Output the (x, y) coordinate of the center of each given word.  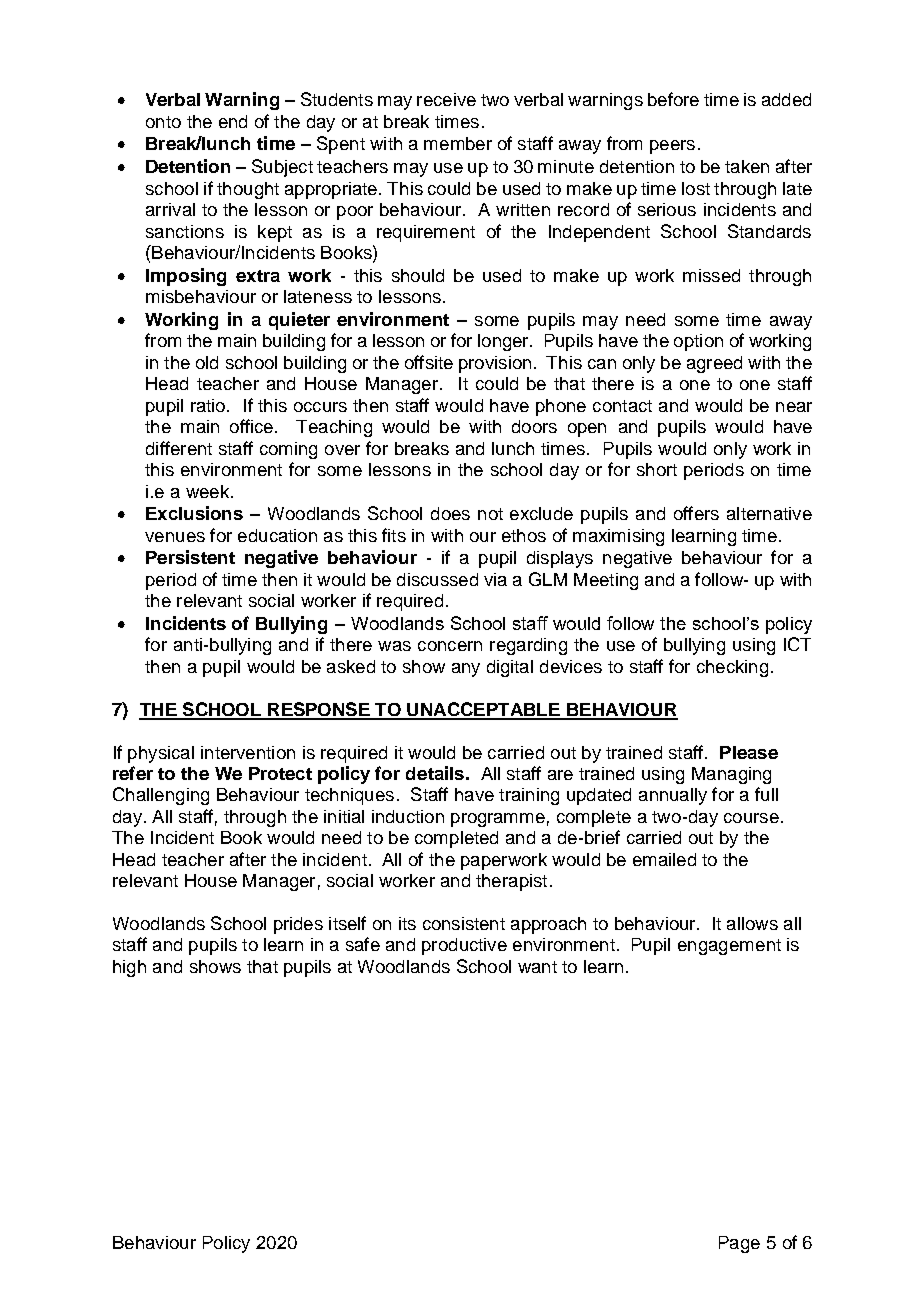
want (537, 967)
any (466, 670)
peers (672, 147)
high (129, 968)
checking (732, 668)
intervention (248, 752)
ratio (209, 405)
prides (298, 925)
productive (464, 946)
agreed (714, 364)
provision (495, 364)
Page (739, 1244)
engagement (729, 947)
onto (163, 122)
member (458, 143)
